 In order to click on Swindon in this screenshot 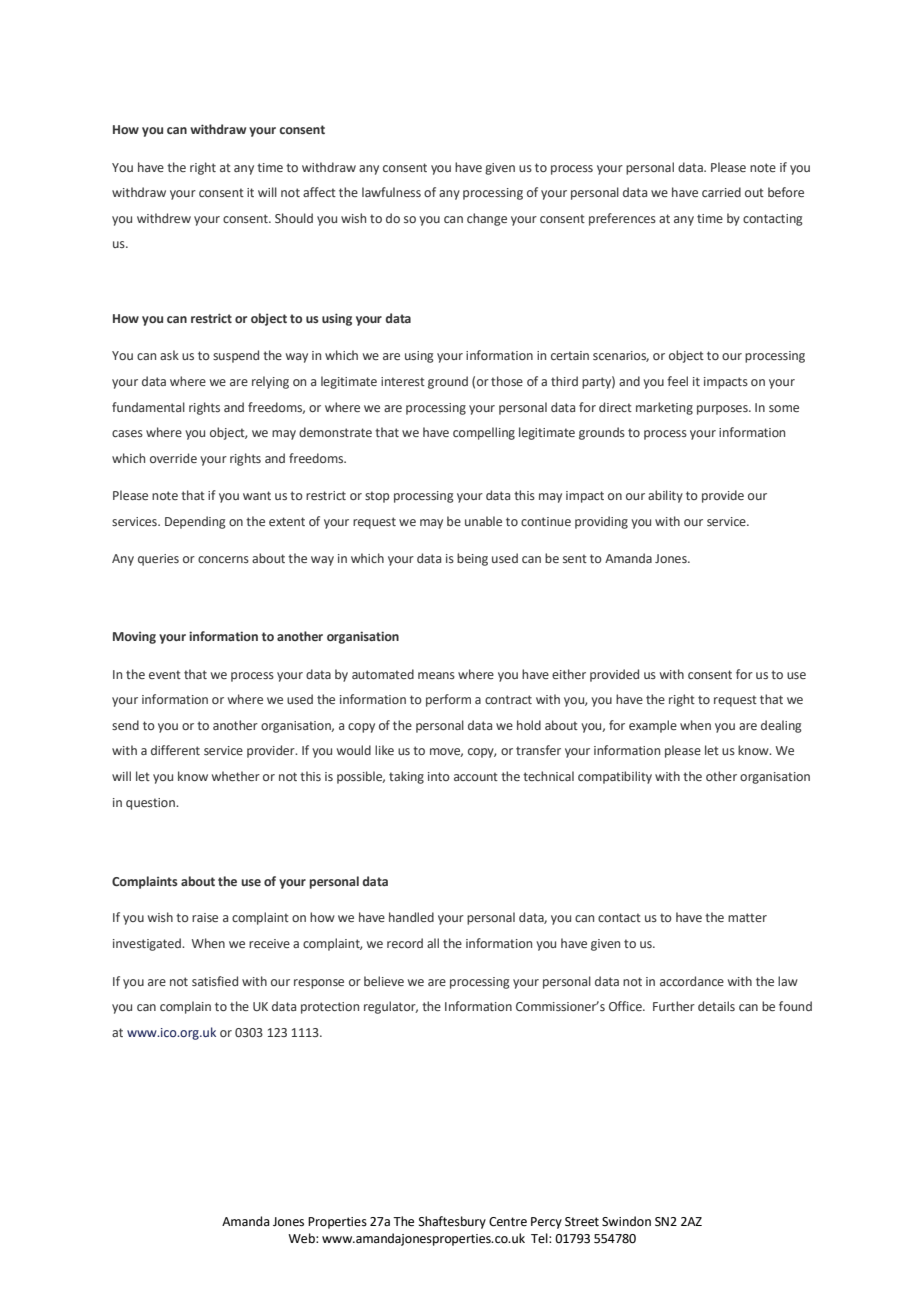, I will do `click(626, 1221)`.
